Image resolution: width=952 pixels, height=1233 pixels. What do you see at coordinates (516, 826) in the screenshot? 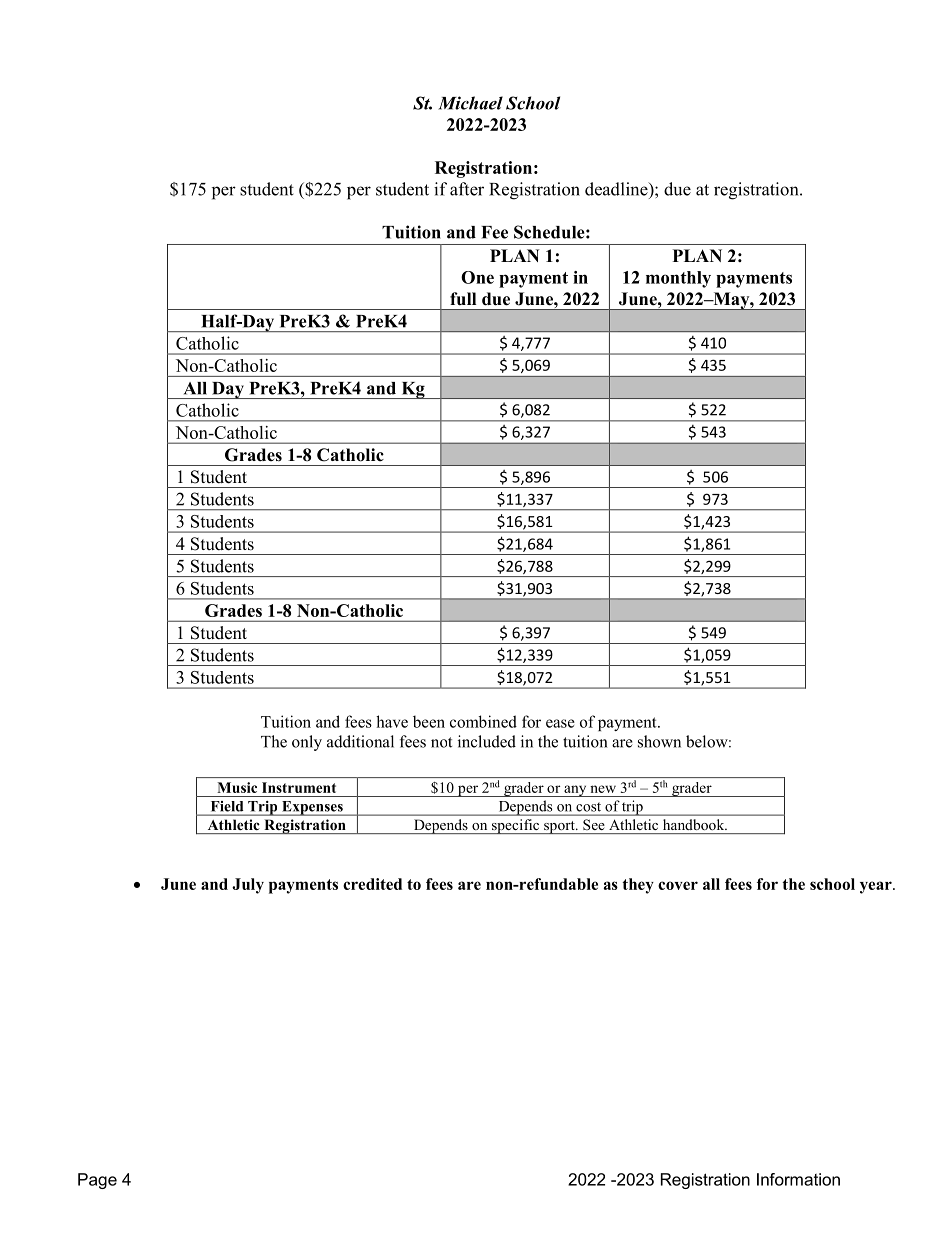
I see `specific` at bounding box center [516, 826].
